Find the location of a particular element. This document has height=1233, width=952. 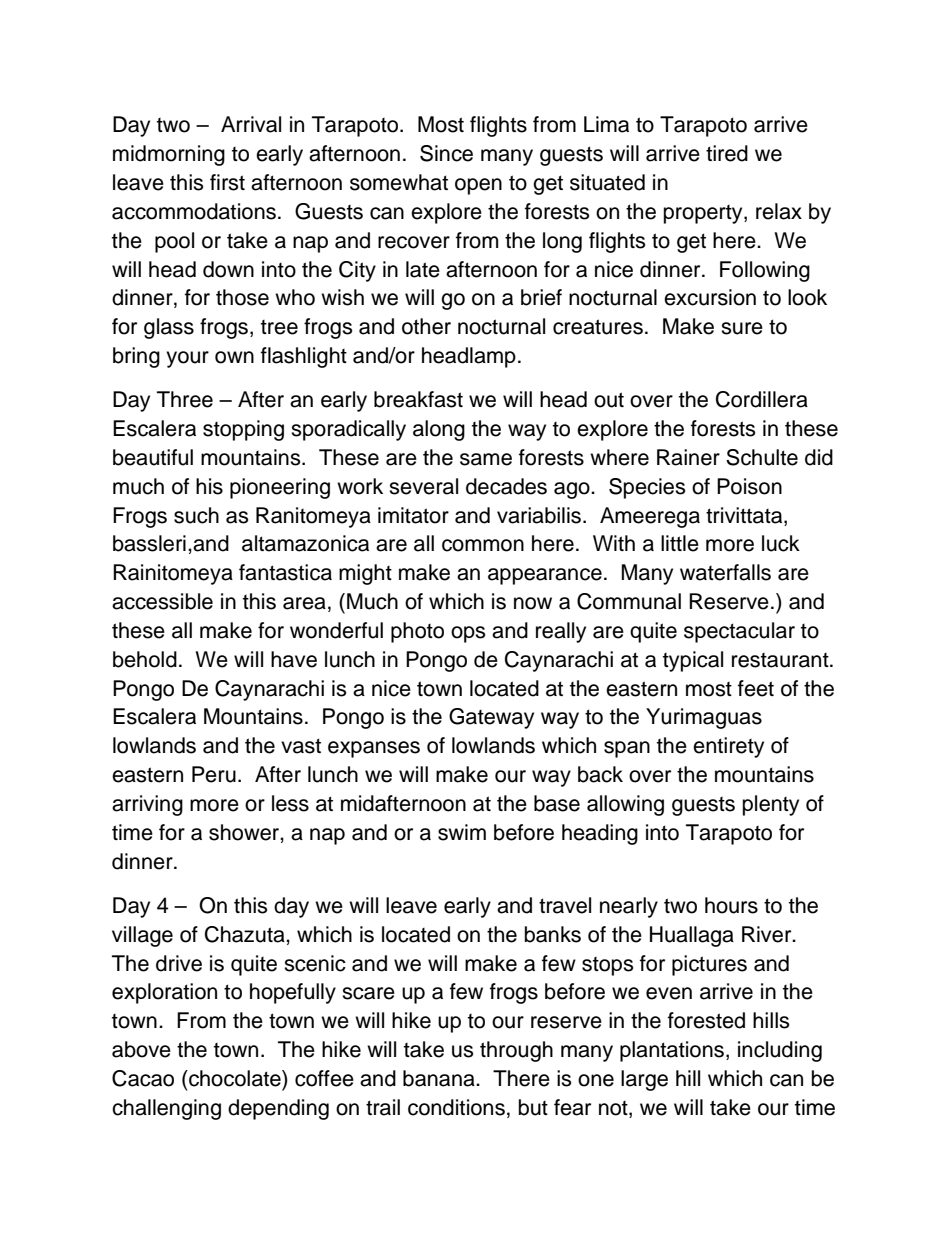

including is located at coordinates (780, 1051).
